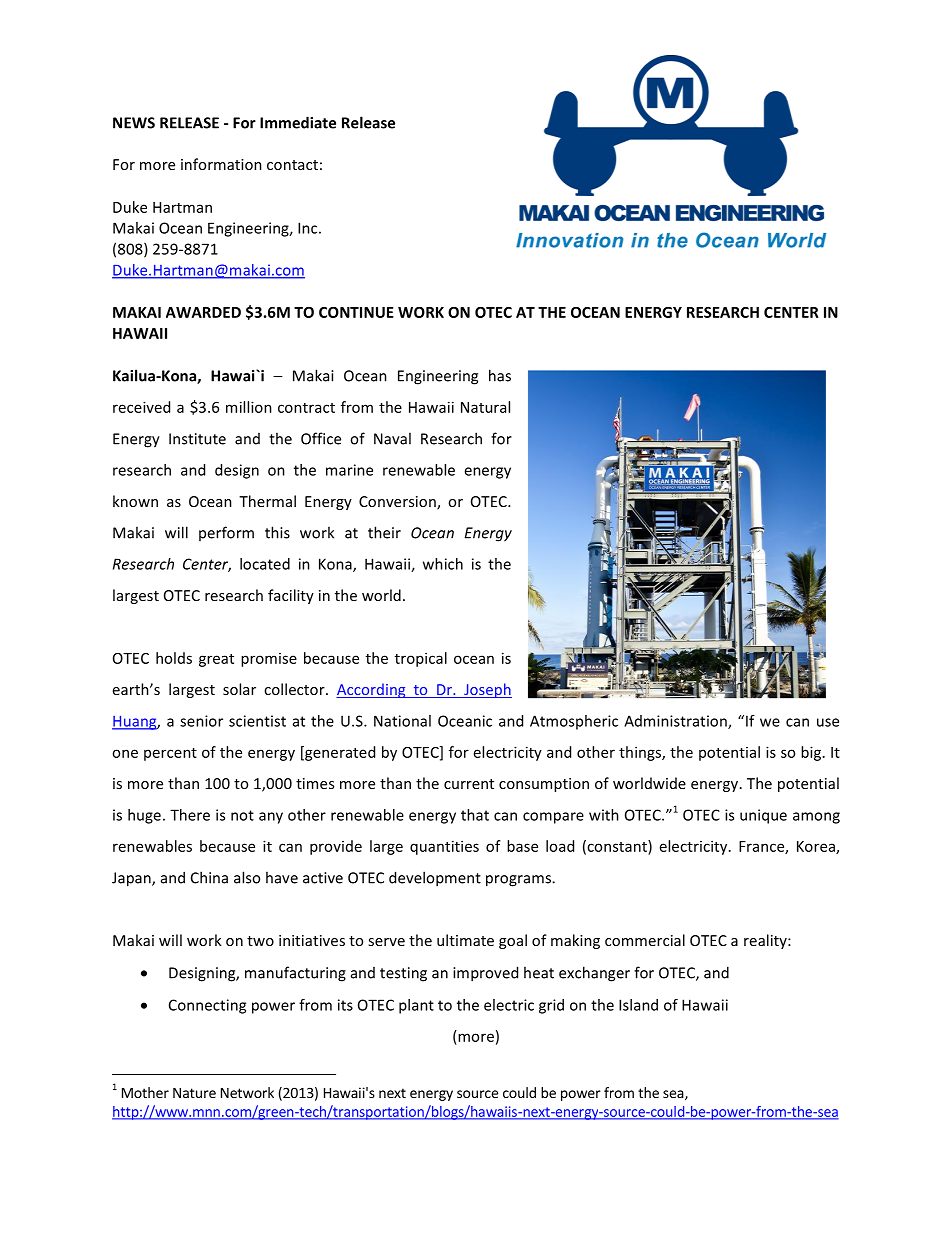 The width and height of the image is (952, 1233). What do you see at coordinates (475, 815) in the image?
I see `that` at bounding box center [475, 815].
